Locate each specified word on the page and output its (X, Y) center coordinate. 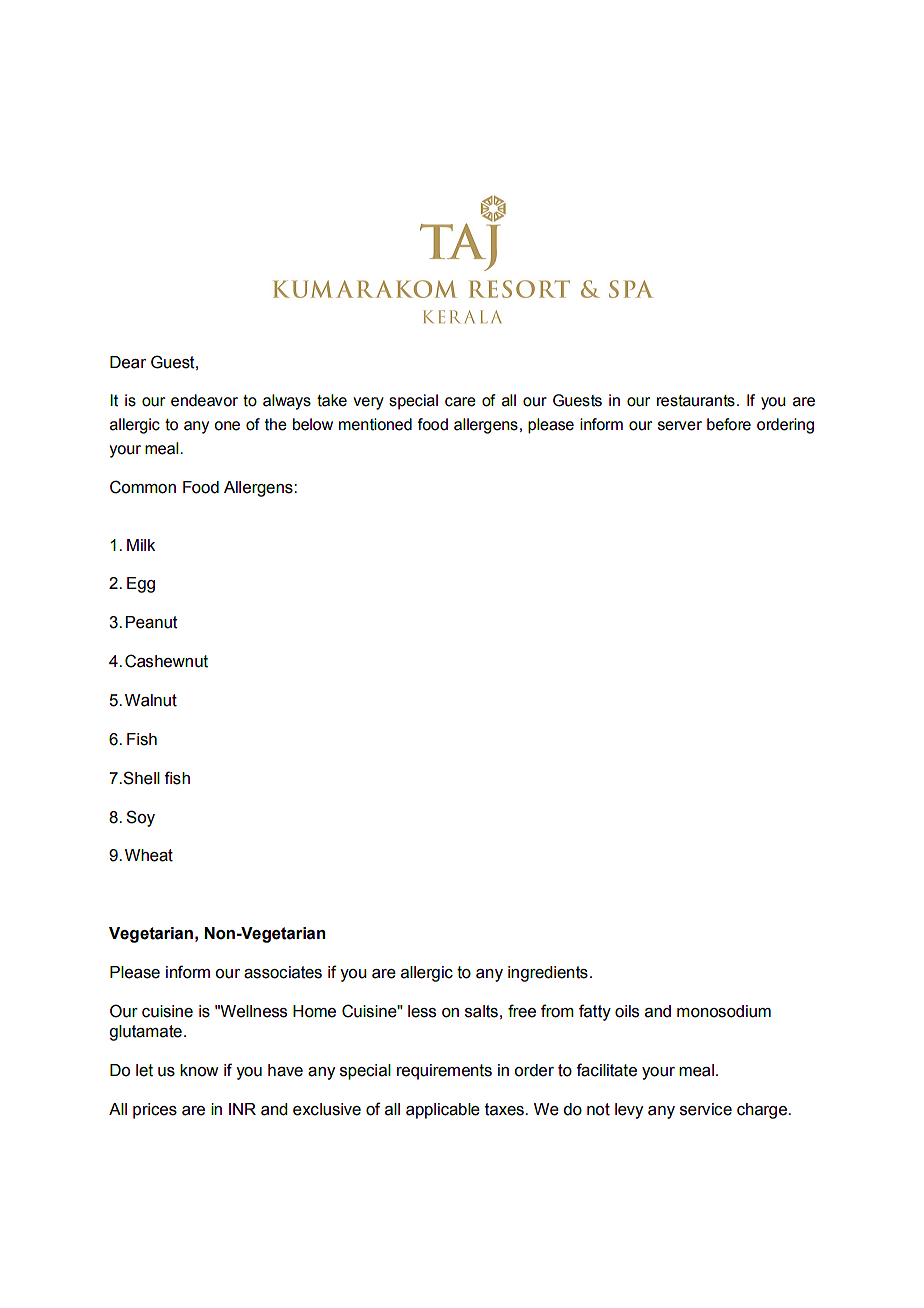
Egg (141, 585)
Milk (141, 545)
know (199, 1070)
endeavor (204, 400)
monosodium (724, 1011)
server (680, 426)
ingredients (548, 974)
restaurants (696, 401)
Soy (140, 818)
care (460, 402)
